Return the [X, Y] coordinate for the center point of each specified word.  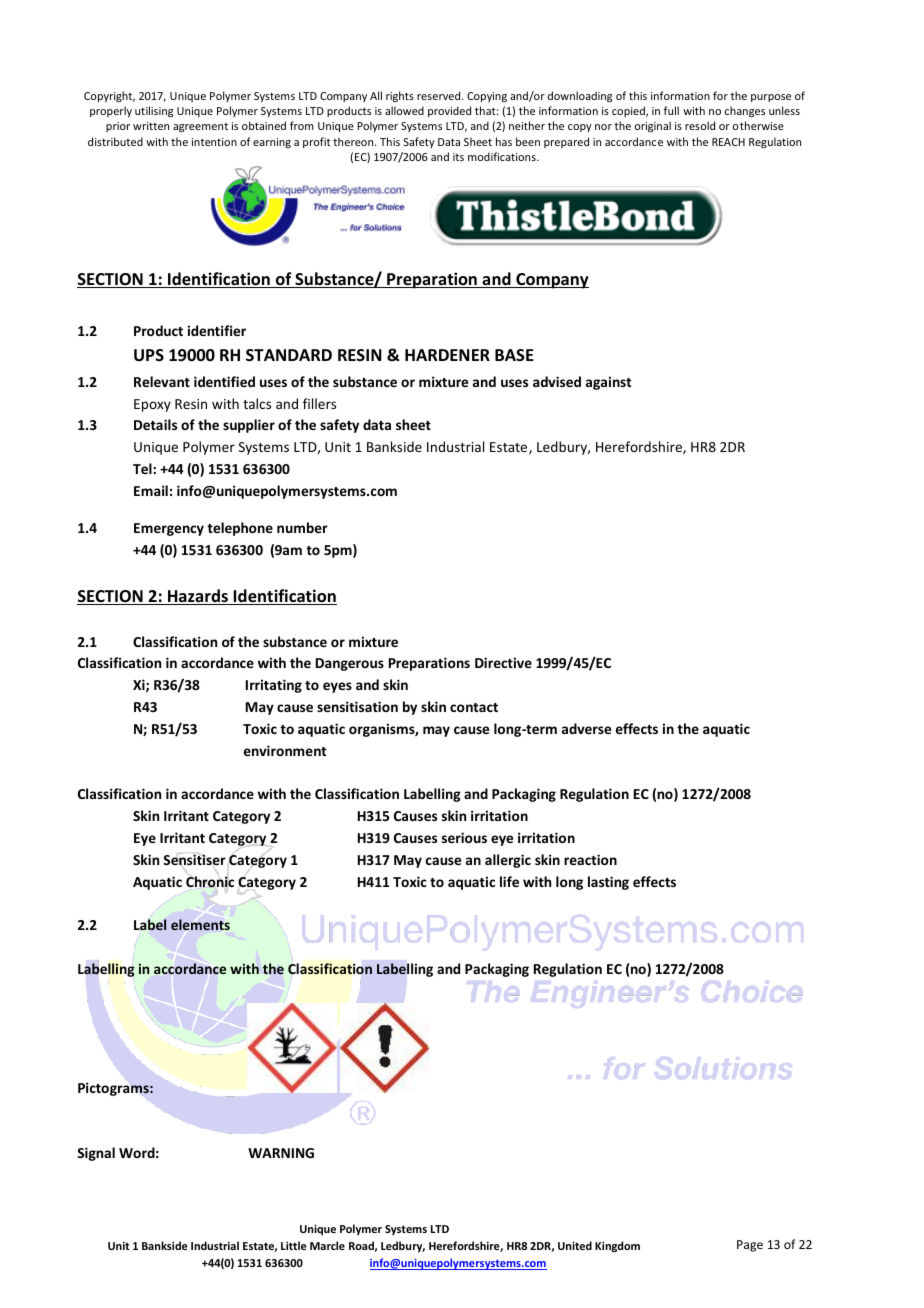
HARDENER [447, 355]
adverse [586, 728]
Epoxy [152, 405]
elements [200, 924]
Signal [96, 1154]
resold [700, 125]
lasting [608, 883]
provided [449, 111]
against [608, 383]
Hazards [198, 597]
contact [474, 707]
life [509, 881]
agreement [200, 128]
